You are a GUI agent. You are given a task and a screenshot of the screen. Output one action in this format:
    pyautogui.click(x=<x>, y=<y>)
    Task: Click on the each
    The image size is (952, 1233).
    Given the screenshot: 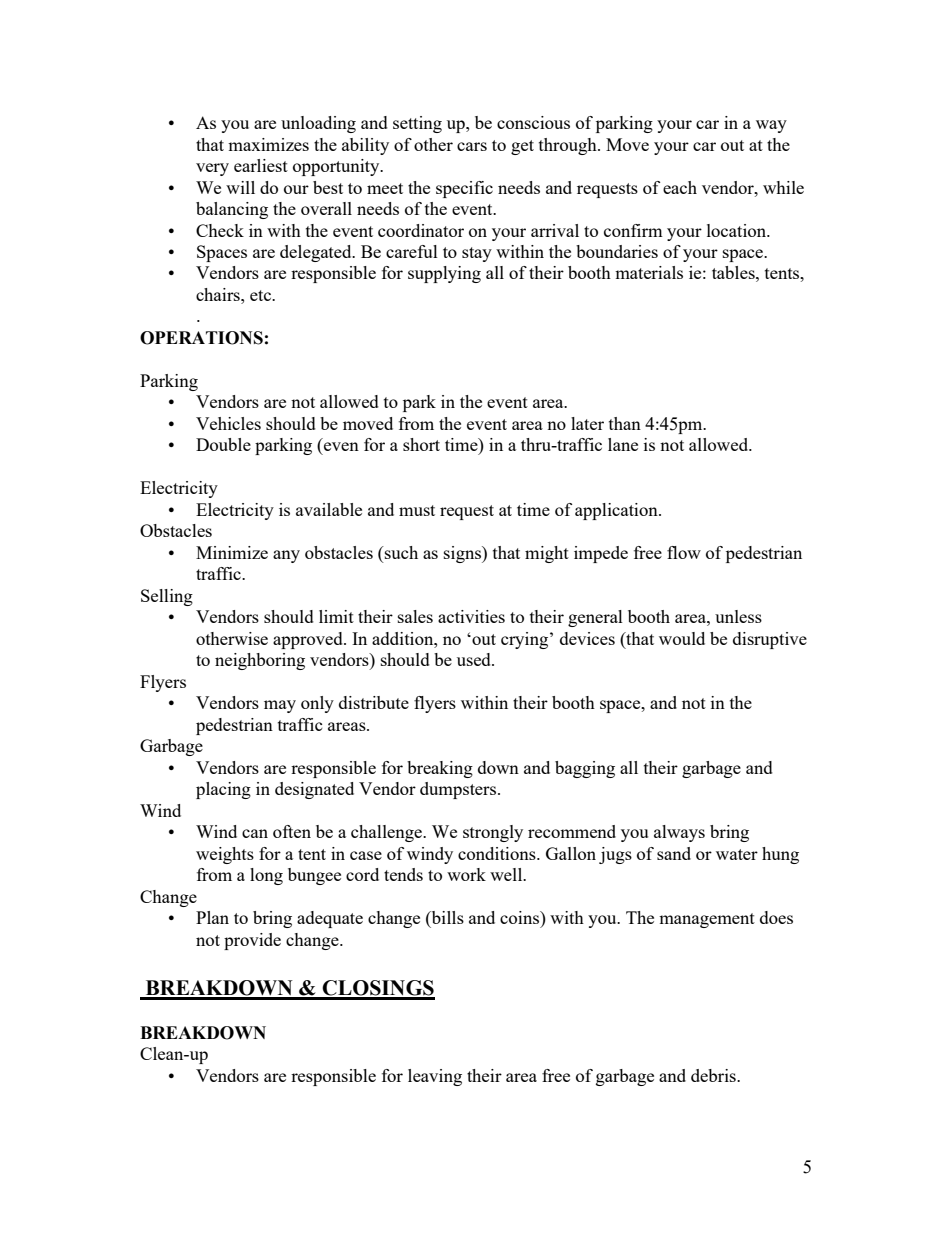 What is the action you would take?
    pyautogui.click(x=680, y=187)
